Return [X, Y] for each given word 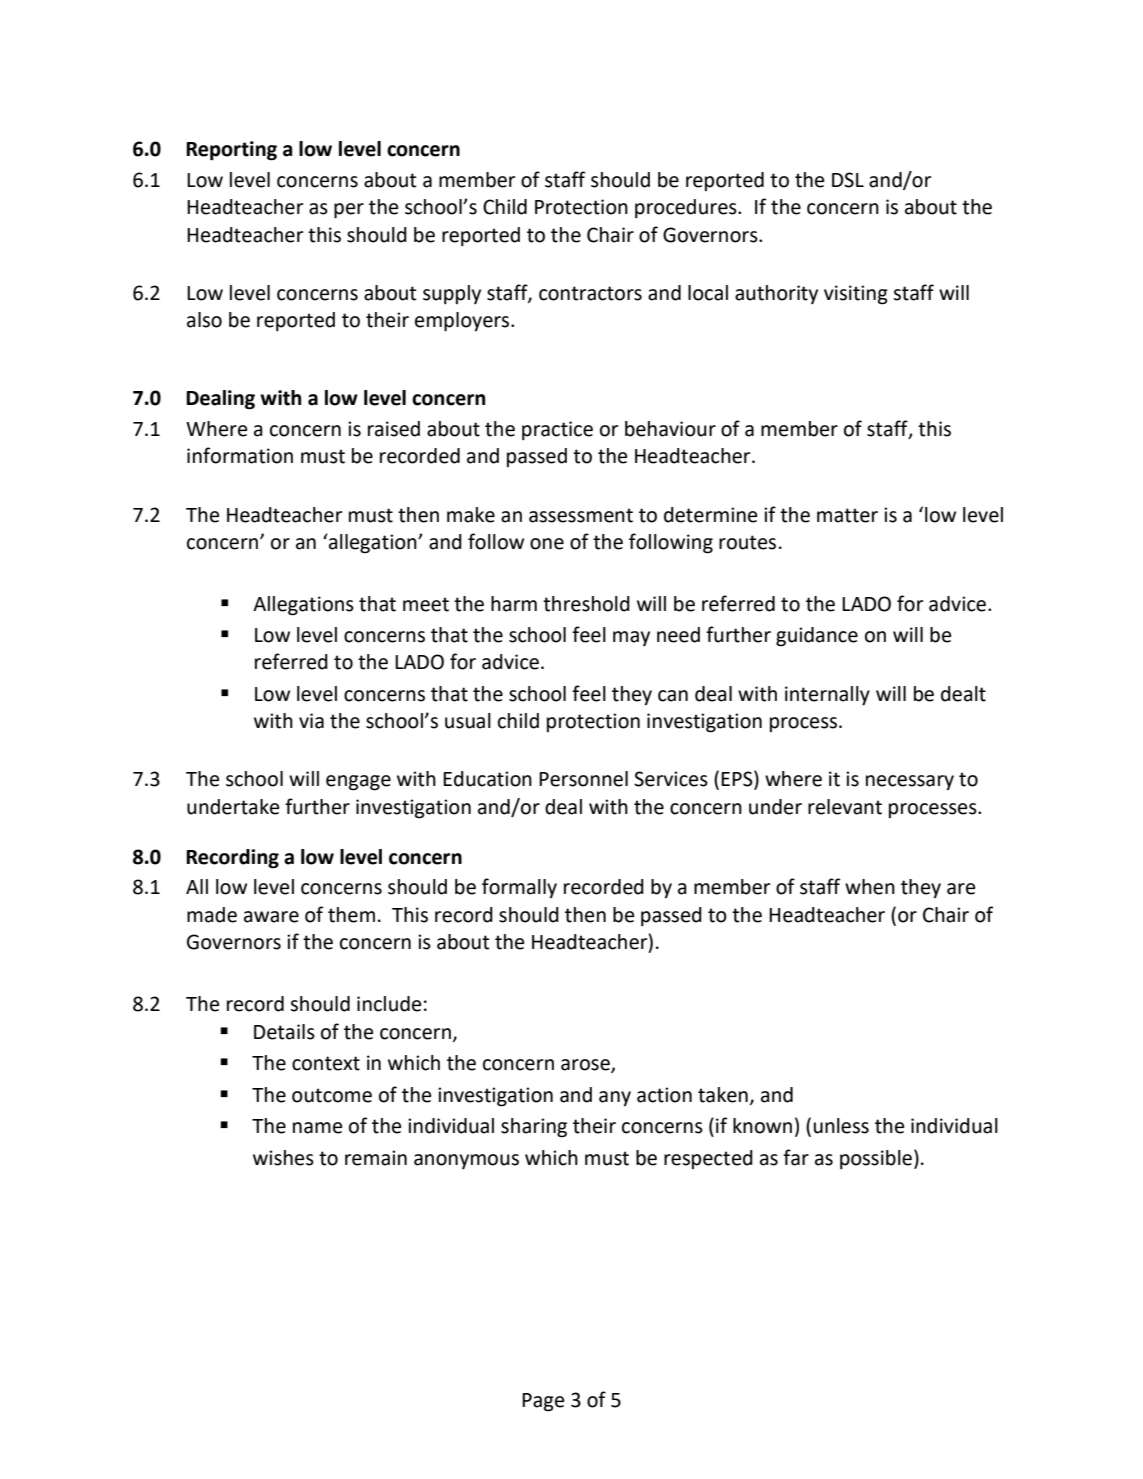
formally [519, 888]
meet [426, 604]
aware [271, 917]
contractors [590, 293]
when [870, 887]
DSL [848, 180]
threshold [586, 604]
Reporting [231, 151]
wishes [283, 1158]
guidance [817, 637]
